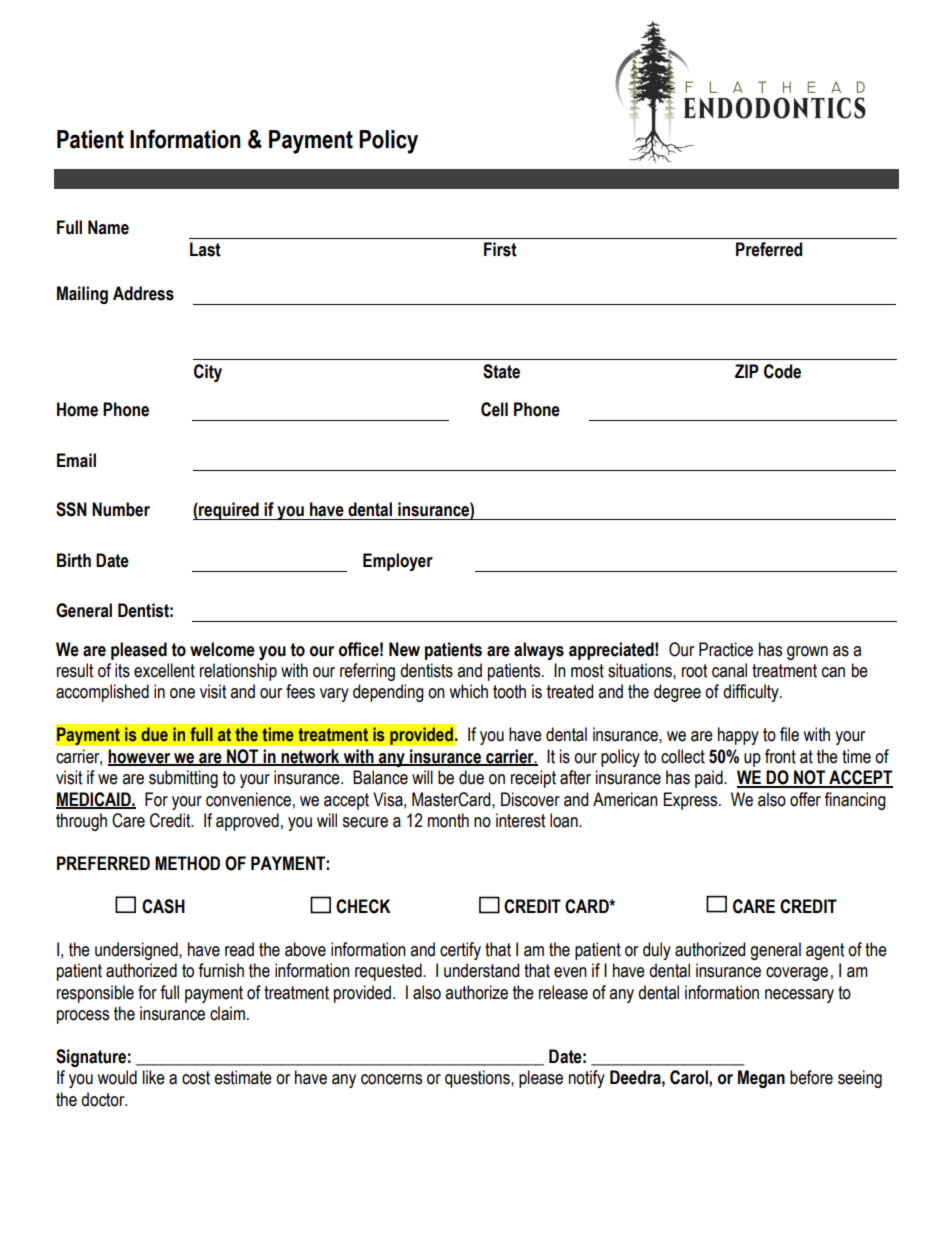 The image size is (952, 1233). Describe the element at coordinates (761, 1079) in the document. I see `Megan` at that location.
